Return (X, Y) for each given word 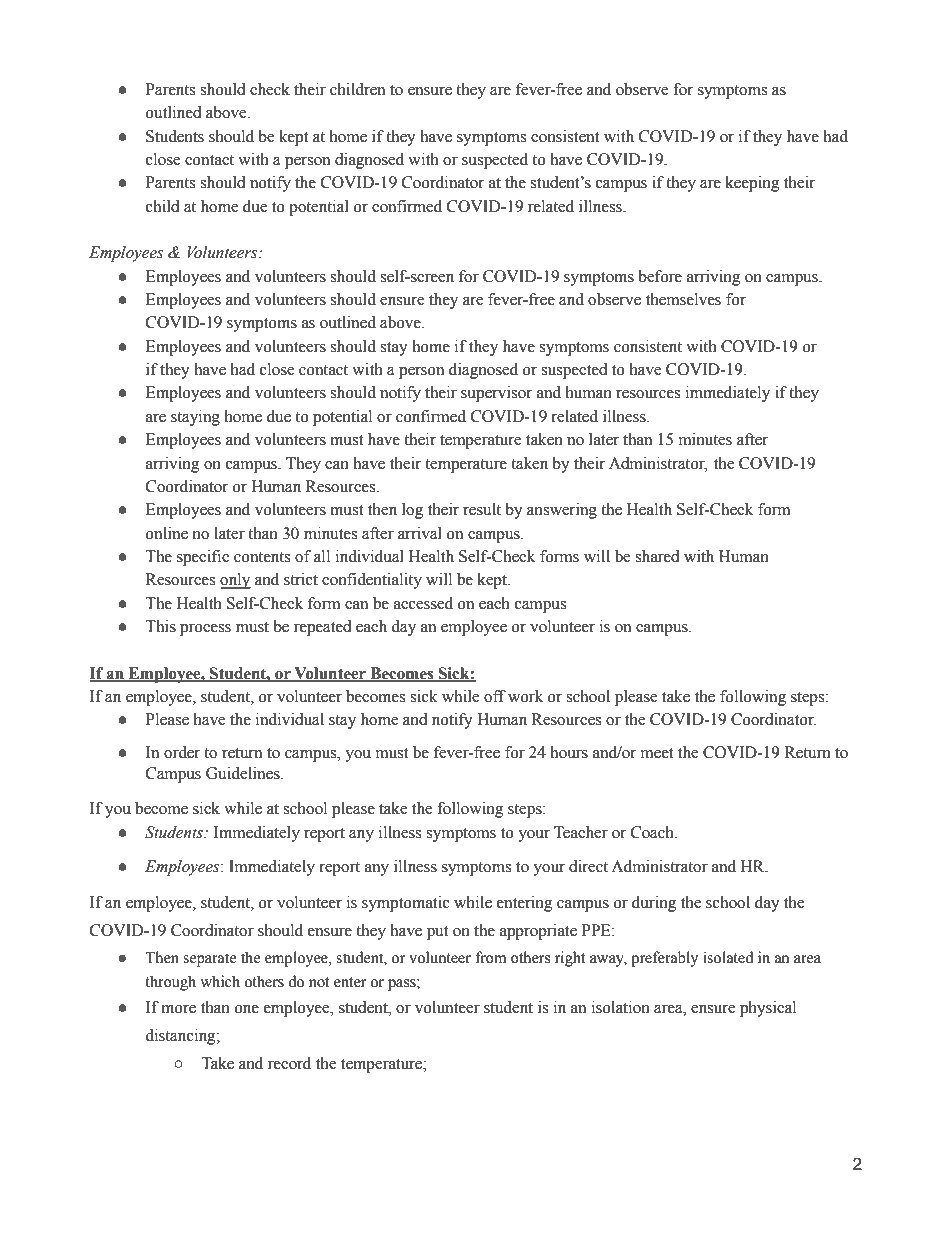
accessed (423, 603)
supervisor (496, 394)
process (205, 630)
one (247, 1009)
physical (768, 1009)
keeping (753, 184)
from (491, 957)
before (660, 276)
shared (657, 556)
